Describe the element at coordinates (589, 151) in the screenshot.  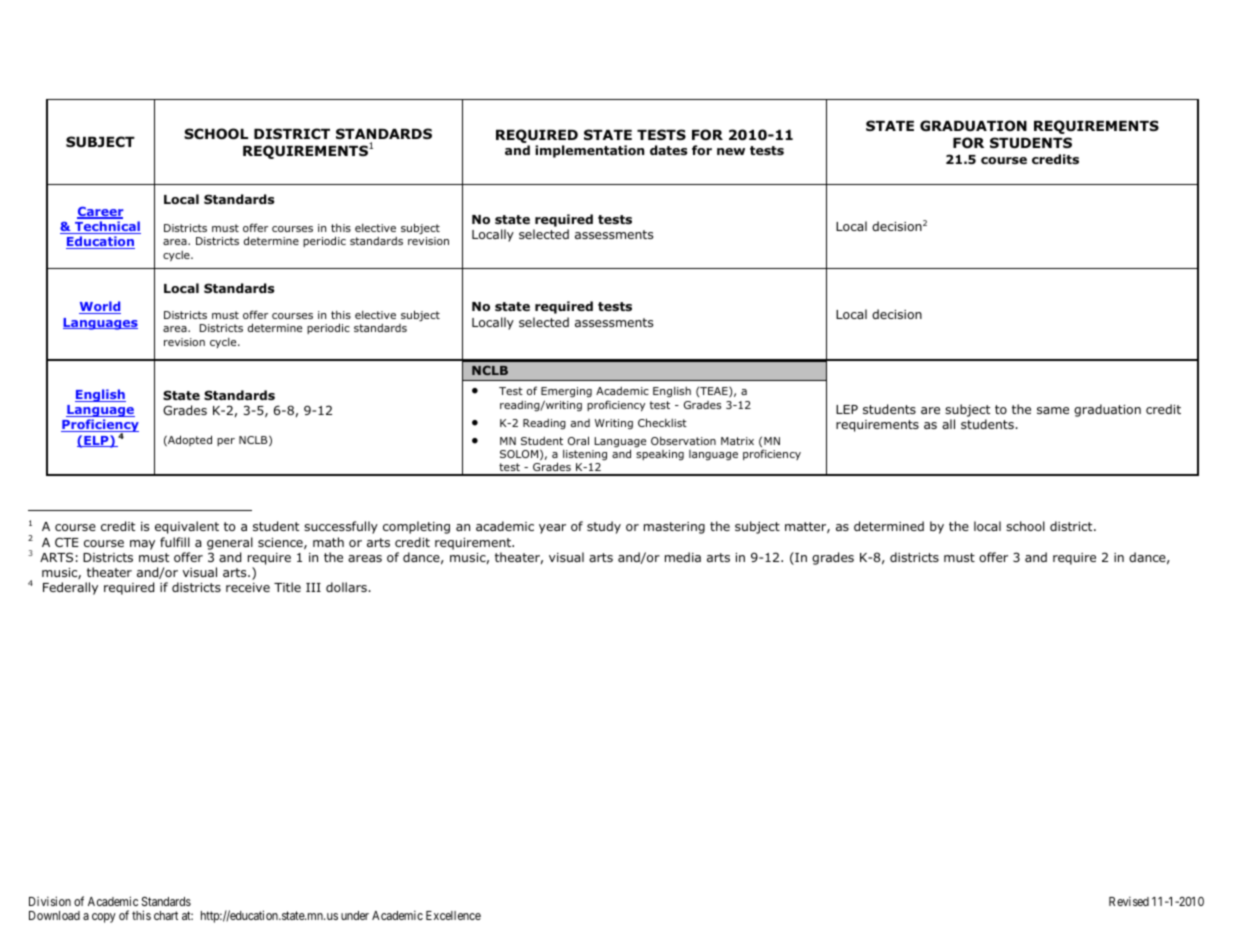
I see `implementation` at that location.
